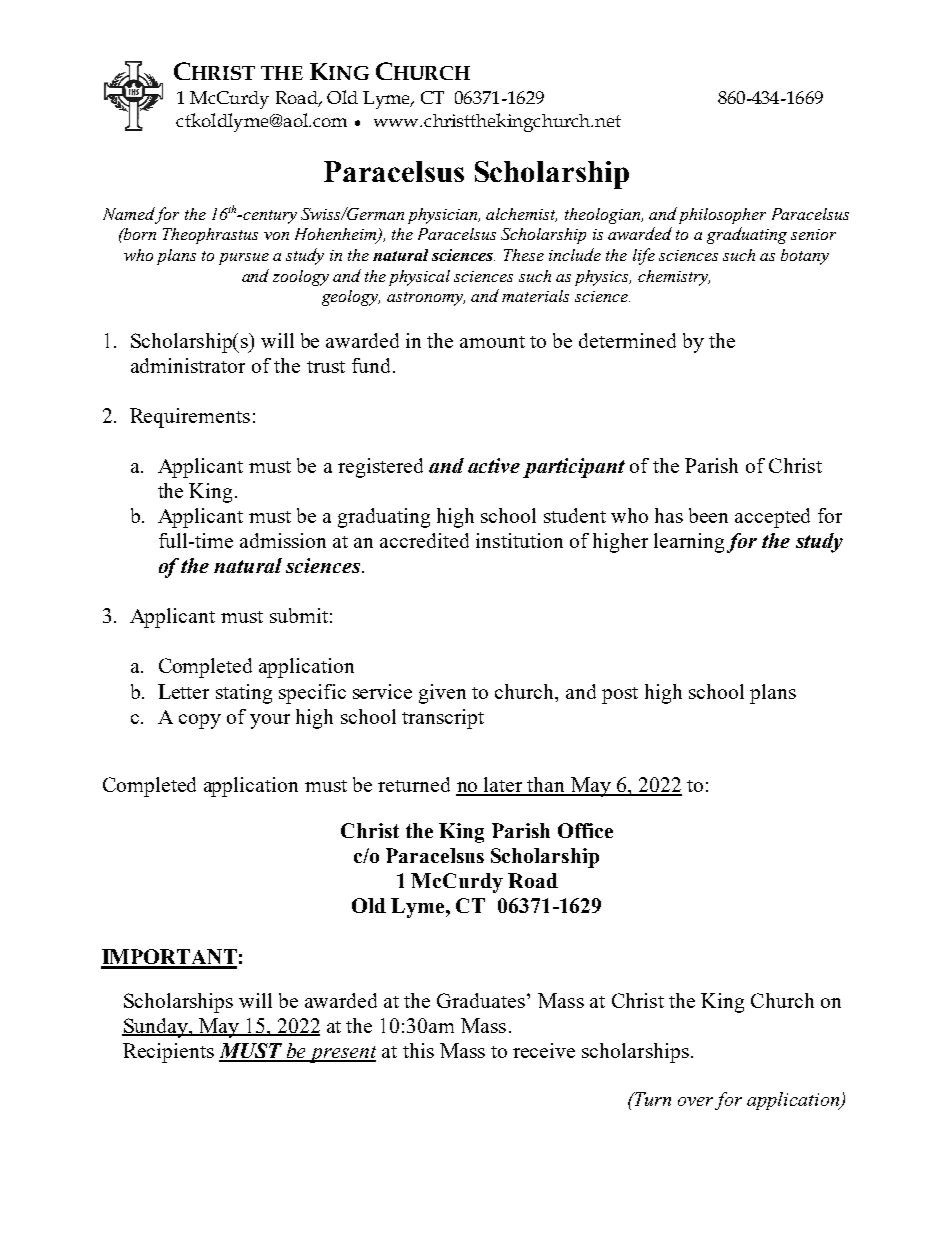 The height and width of the screenshot is (1233, 952). I want to click on over, so click(697, 1103).
